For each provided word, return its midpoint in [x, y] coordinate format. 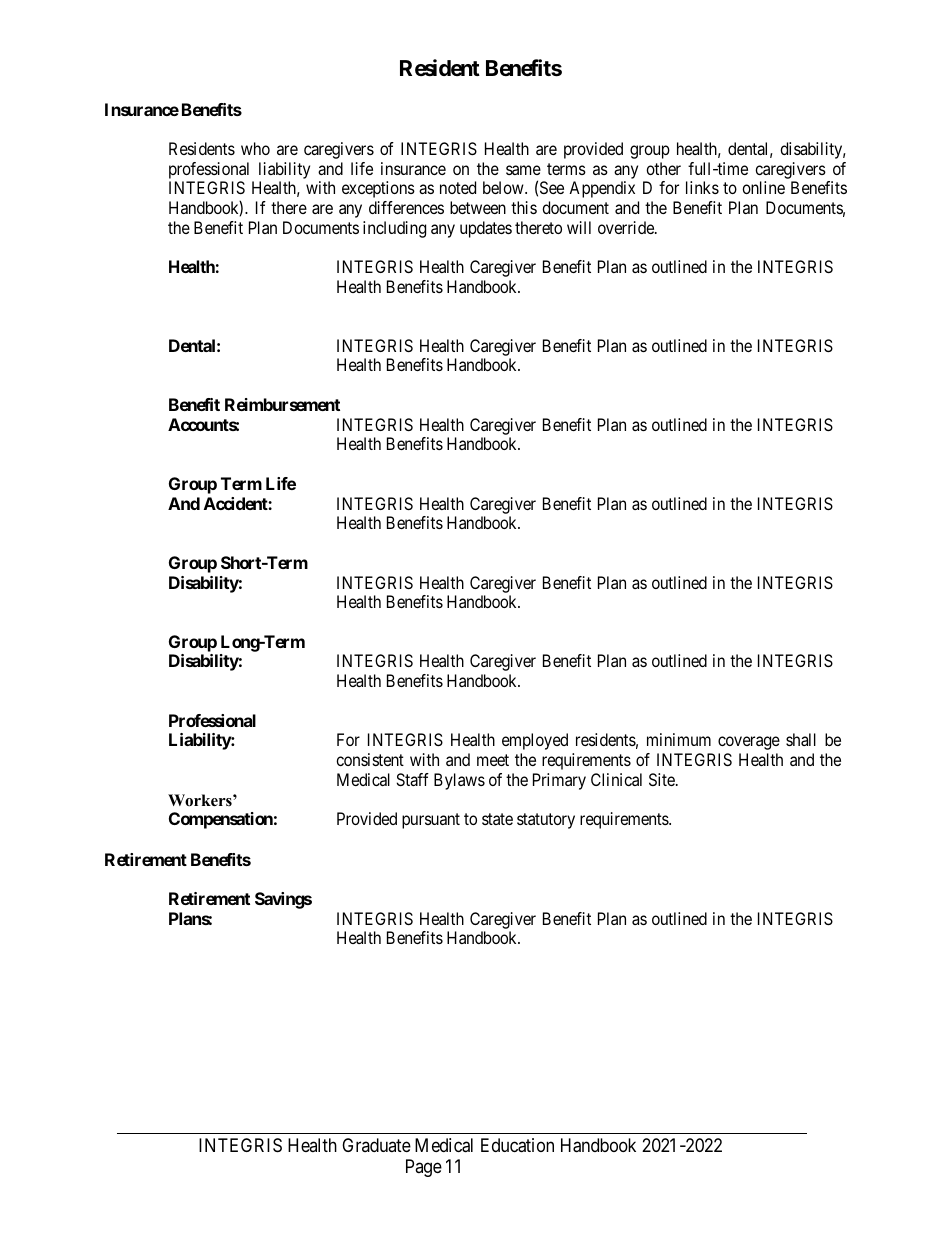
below [504, 187]
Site [663, 779]
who [255, 148]
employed [535, 741]
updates [486, 229]
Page [424, 1168]
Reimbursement [282, 404]
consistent [370, 759]
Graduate [376, 1145]
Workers [201, 800]
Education [517, 1145]
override [627, 227]
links [702, 187]
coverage [749, 743]
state [497, 819]
